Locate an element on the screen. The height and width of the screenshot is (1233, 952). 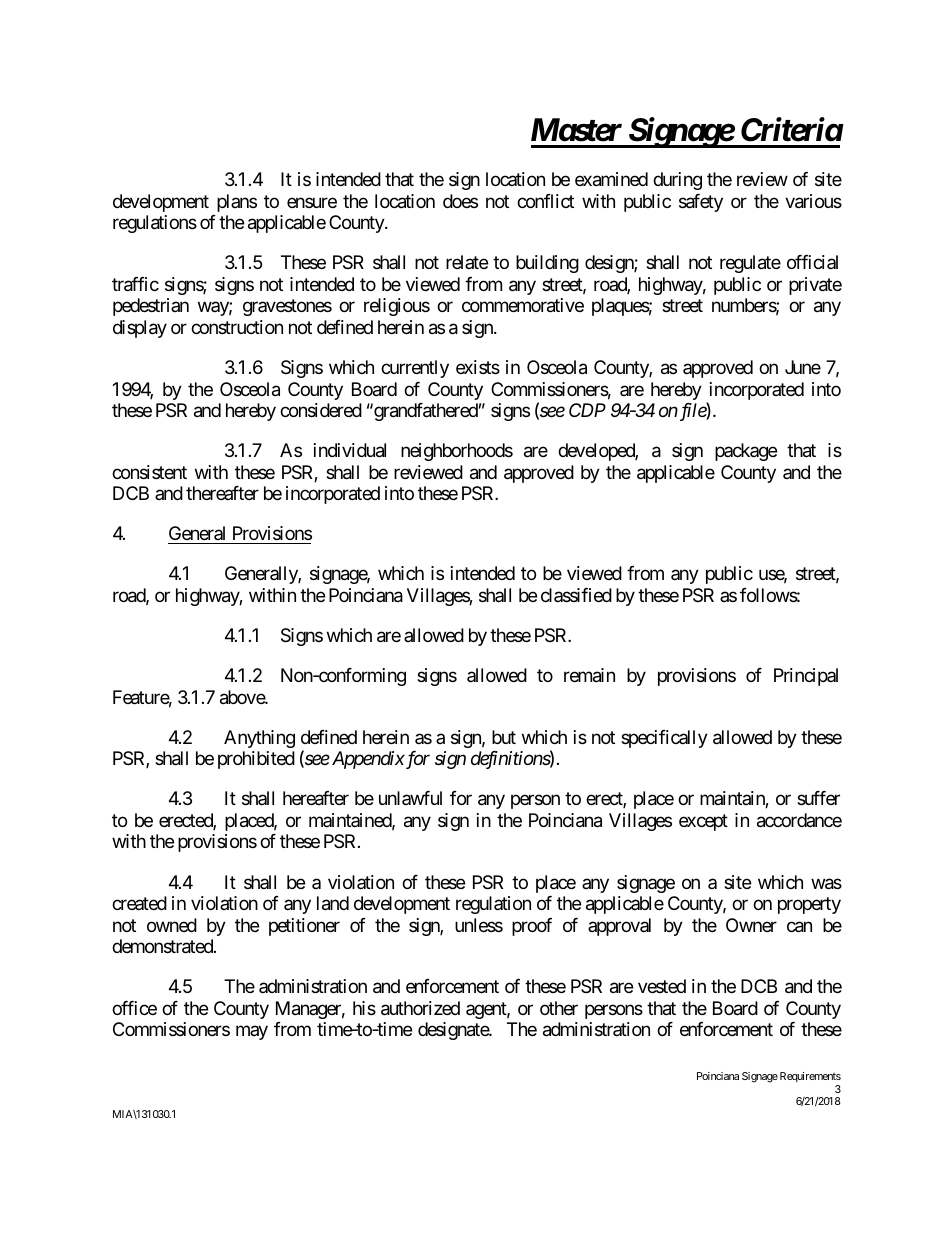
Principal is located at coordinates (806, 677).
